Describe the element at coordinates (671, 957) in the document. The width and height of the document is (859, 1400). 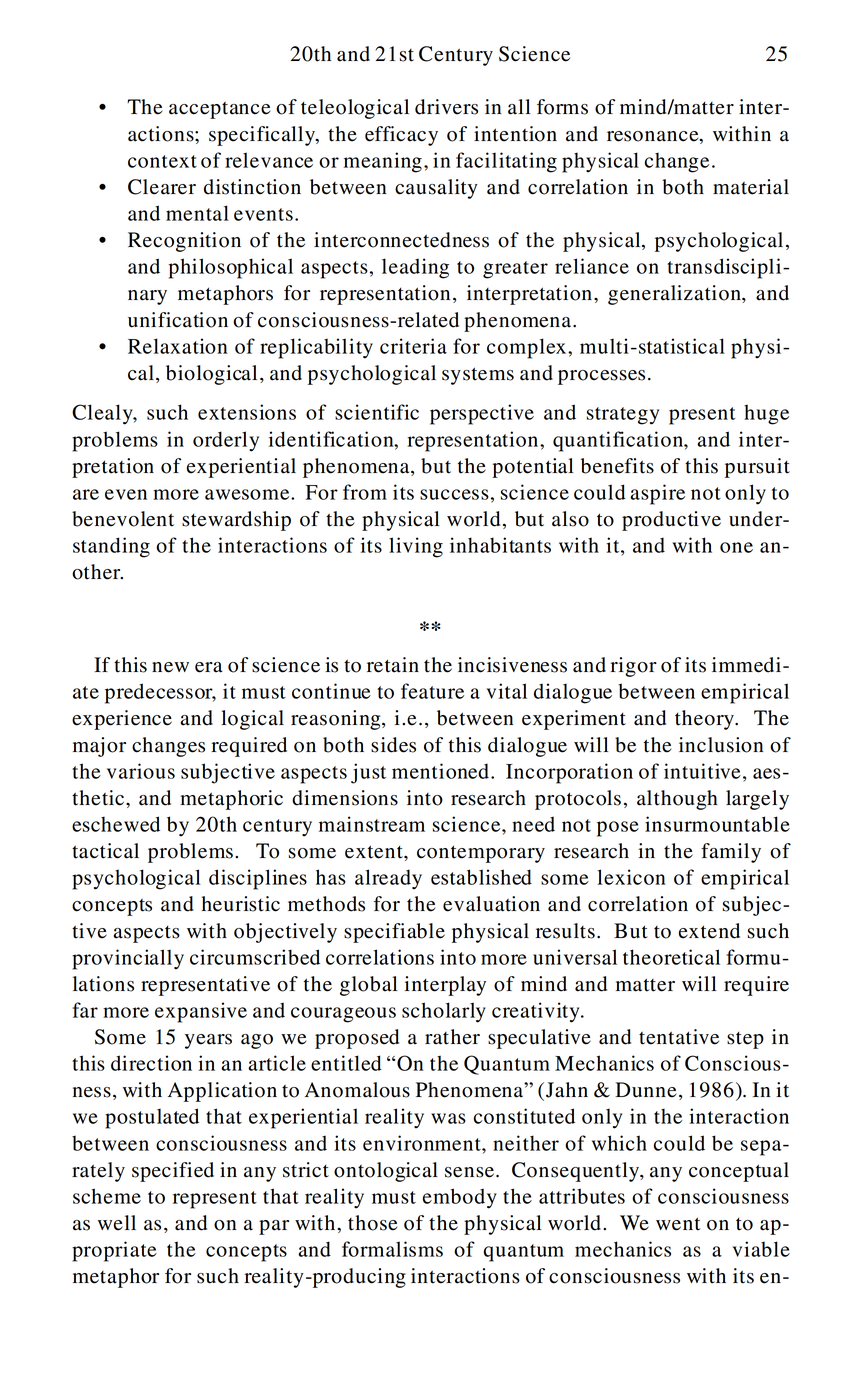
I see `theoretical` at that location.
